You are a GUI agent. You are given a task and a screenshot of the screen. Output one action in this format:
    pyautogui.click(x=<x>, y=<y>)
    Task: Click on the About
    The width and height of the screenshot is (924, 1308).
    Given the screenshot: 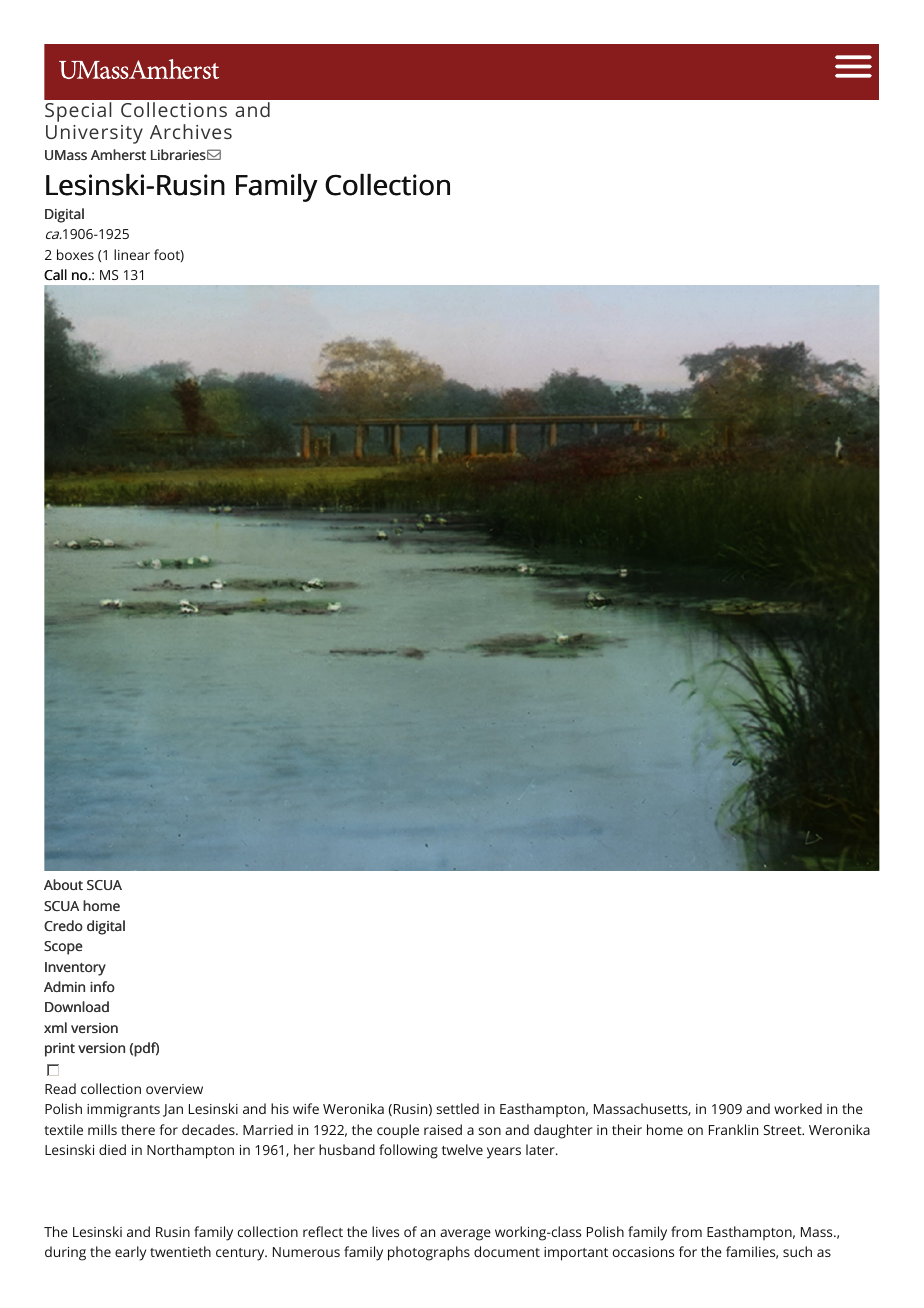 What is the action you would take?
    pyautogui.click(x=63, y=884)
